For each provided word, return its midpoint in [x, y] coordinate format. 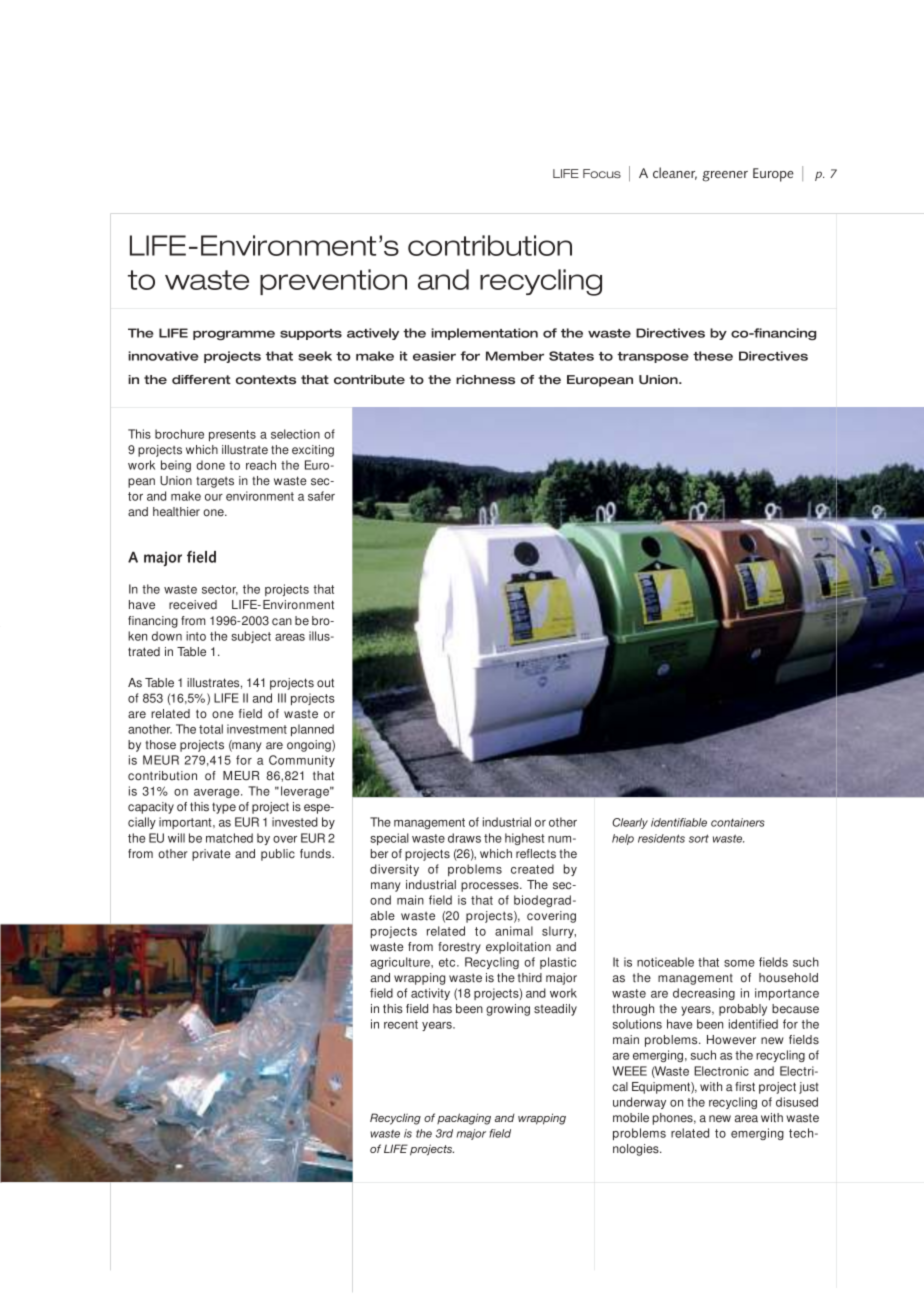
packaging [464, 1119]
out [325, 683]
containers [738, 822]
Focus [602, 173]
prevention [333, 282]
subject [251, 637]
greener [725, 176]
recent [401, 1024]
